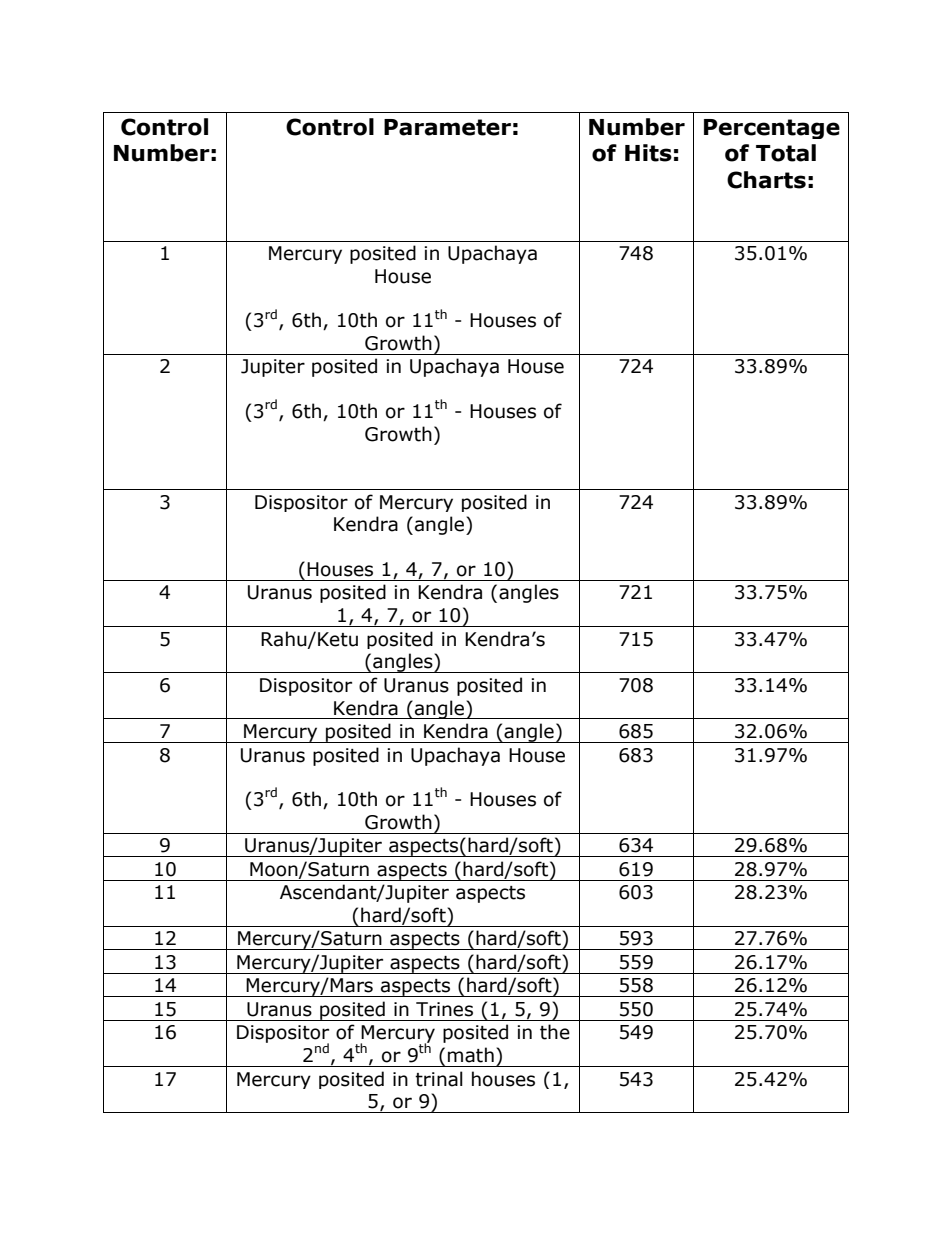 The width and height of the screenshot is (952, 1233). What do you see at coordinates (447, 127) in the screenshot?
I see `Parameter` at bounding box center [447, 127].
